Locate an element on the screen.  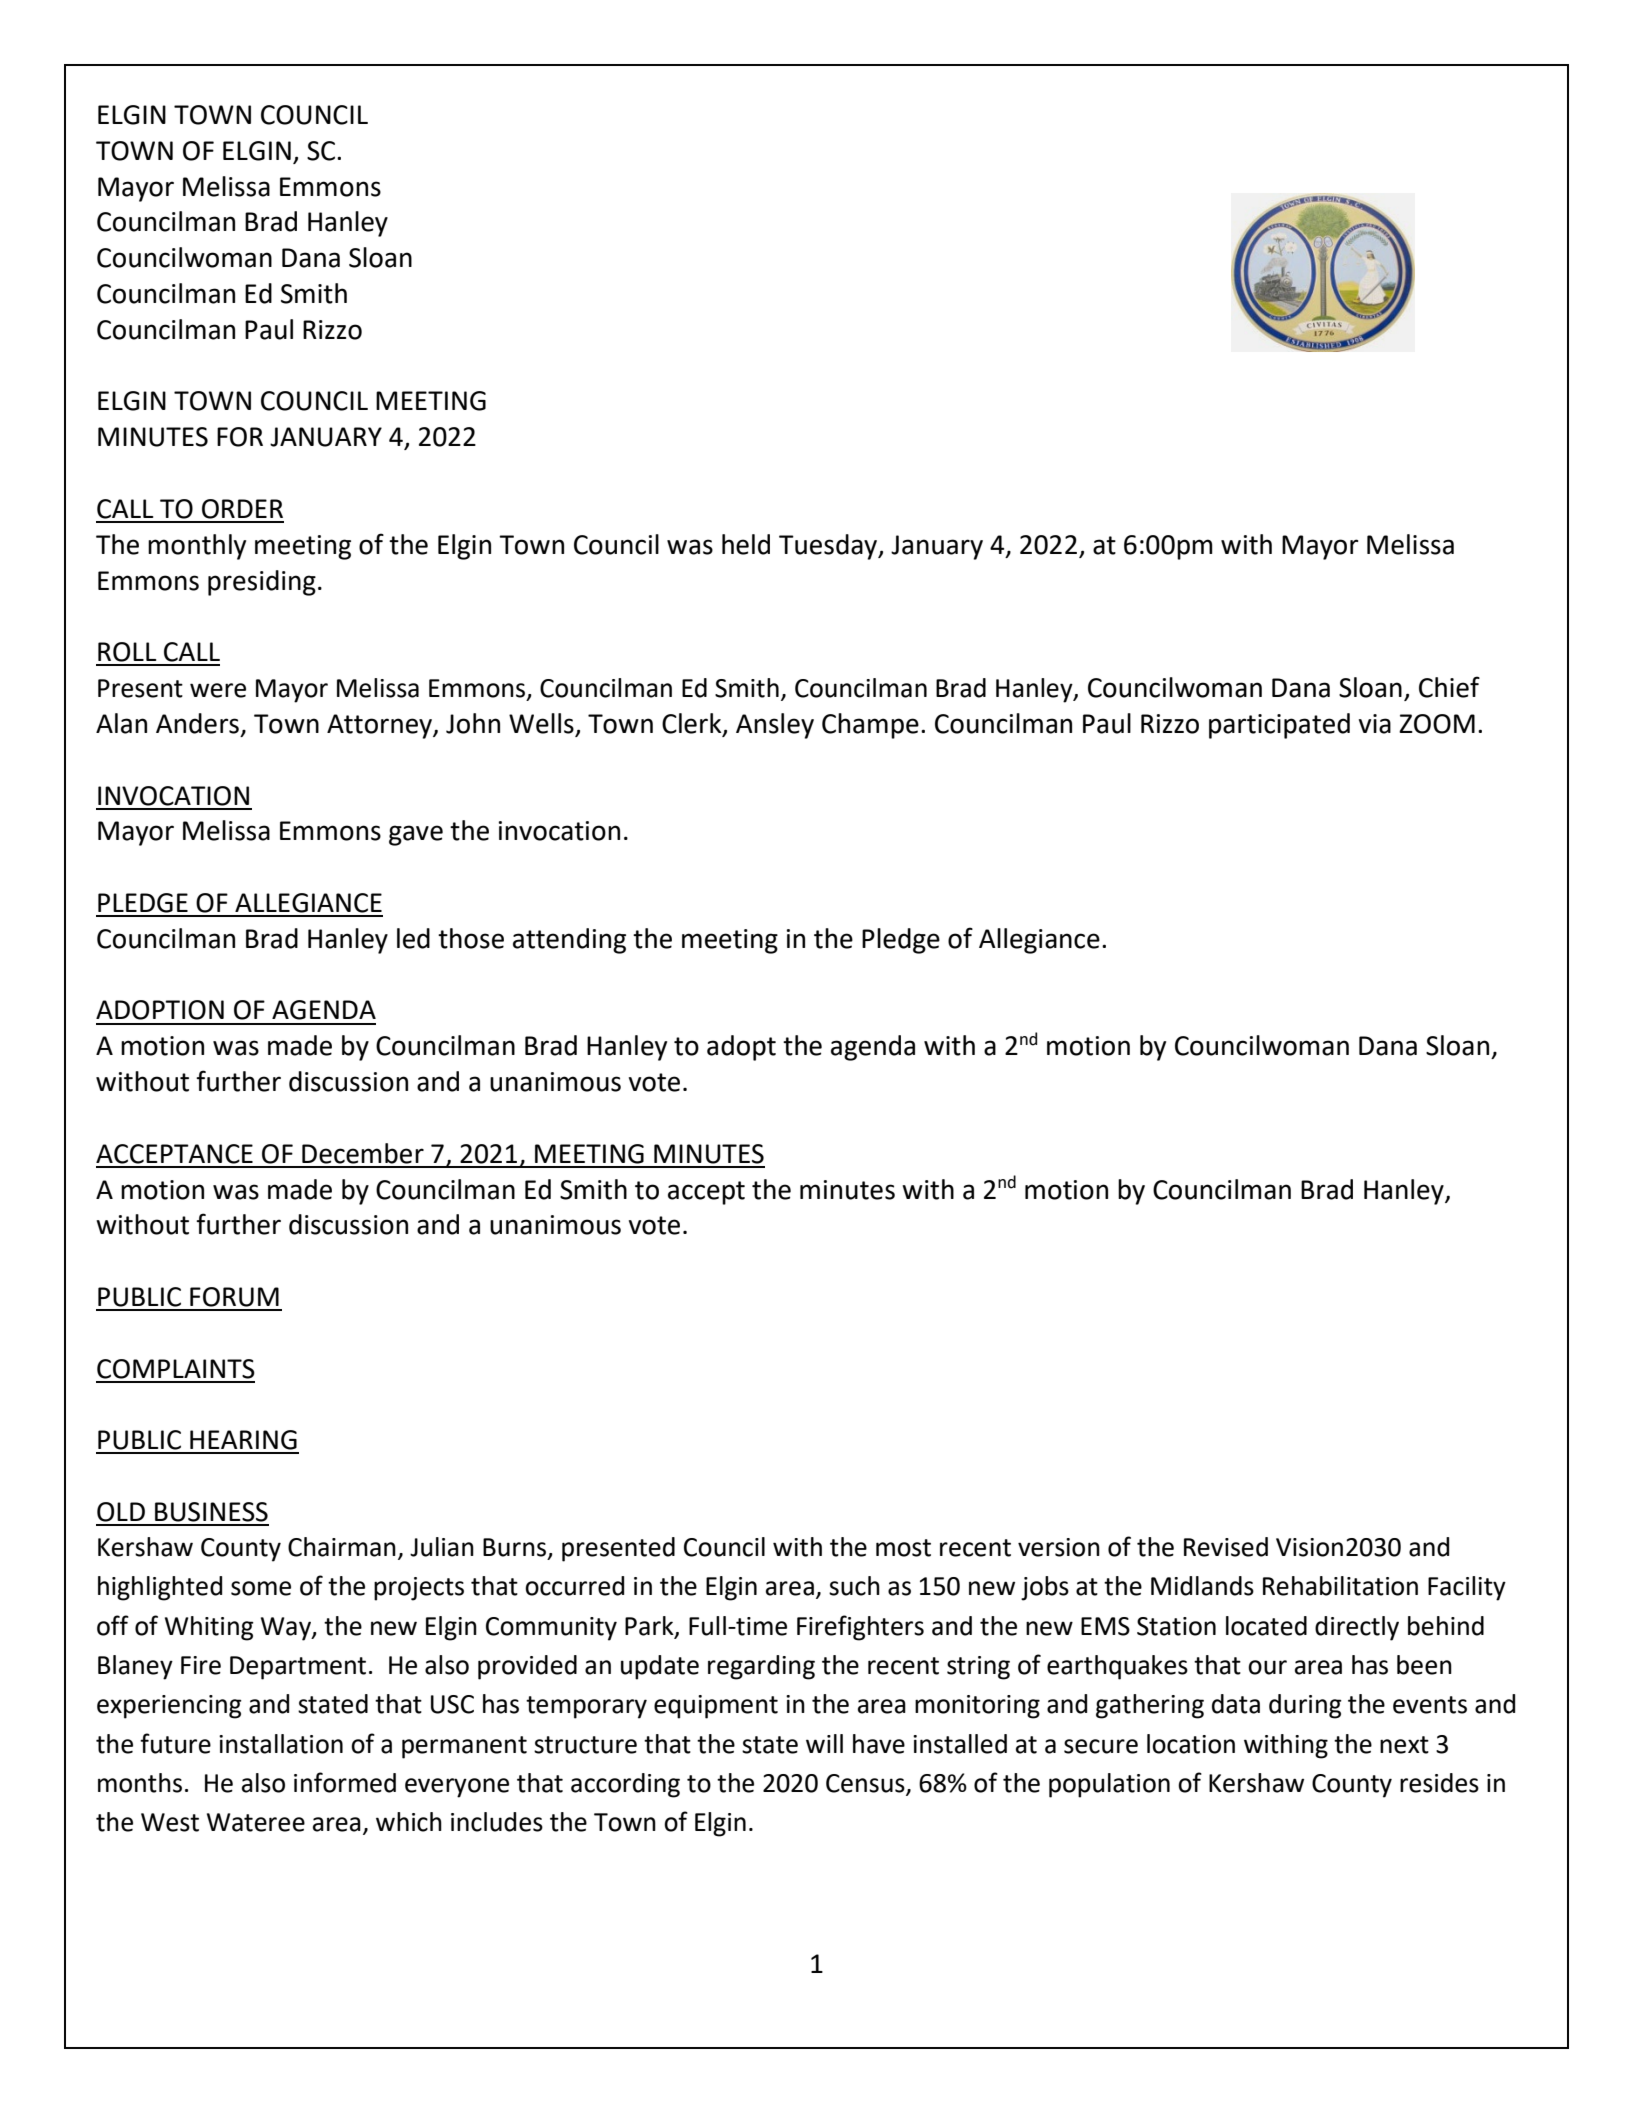
December is located at coordinates (363, 1153).
